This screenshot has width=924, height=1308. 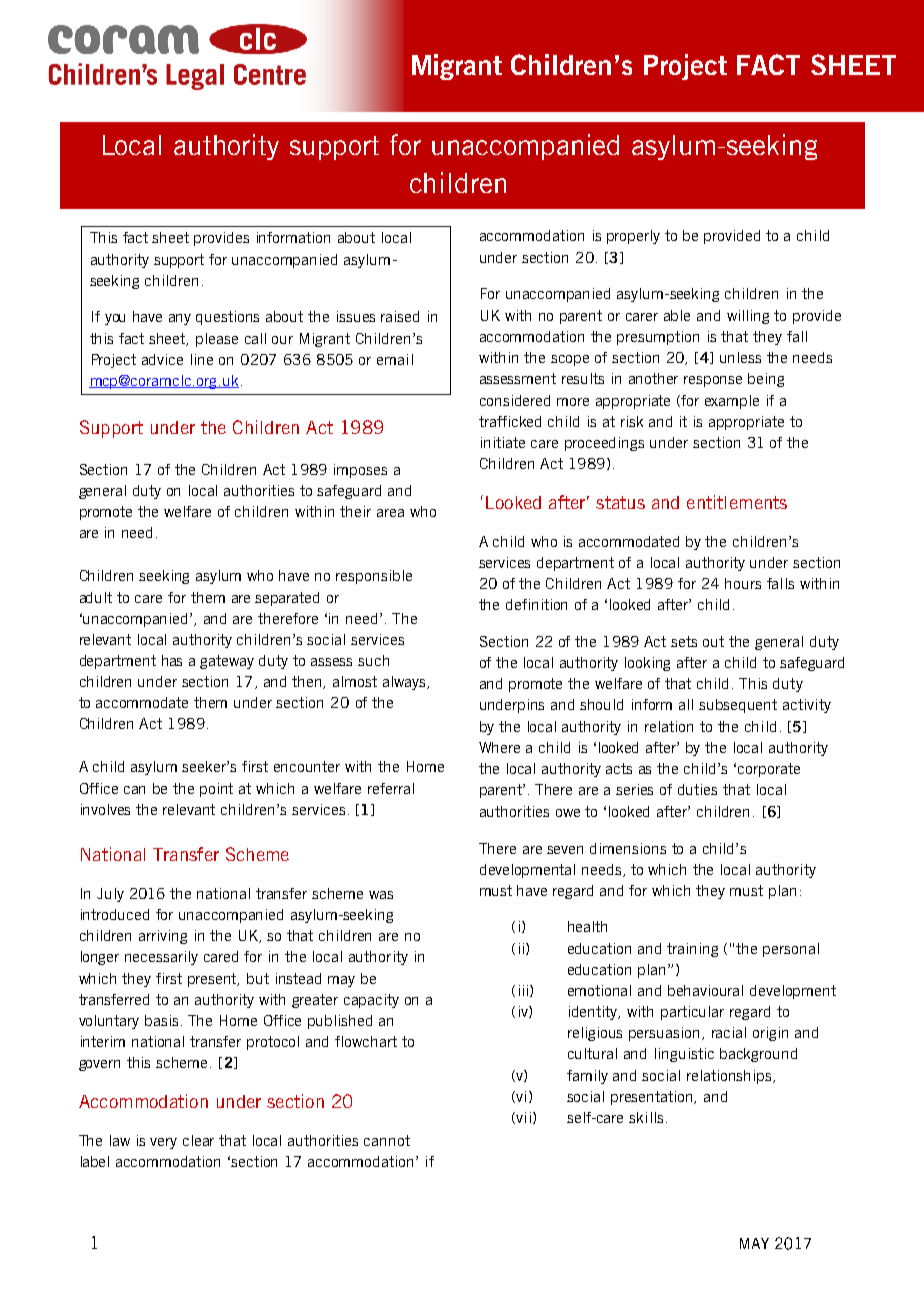 I want to click on hours, so click(x=743, y=583).
